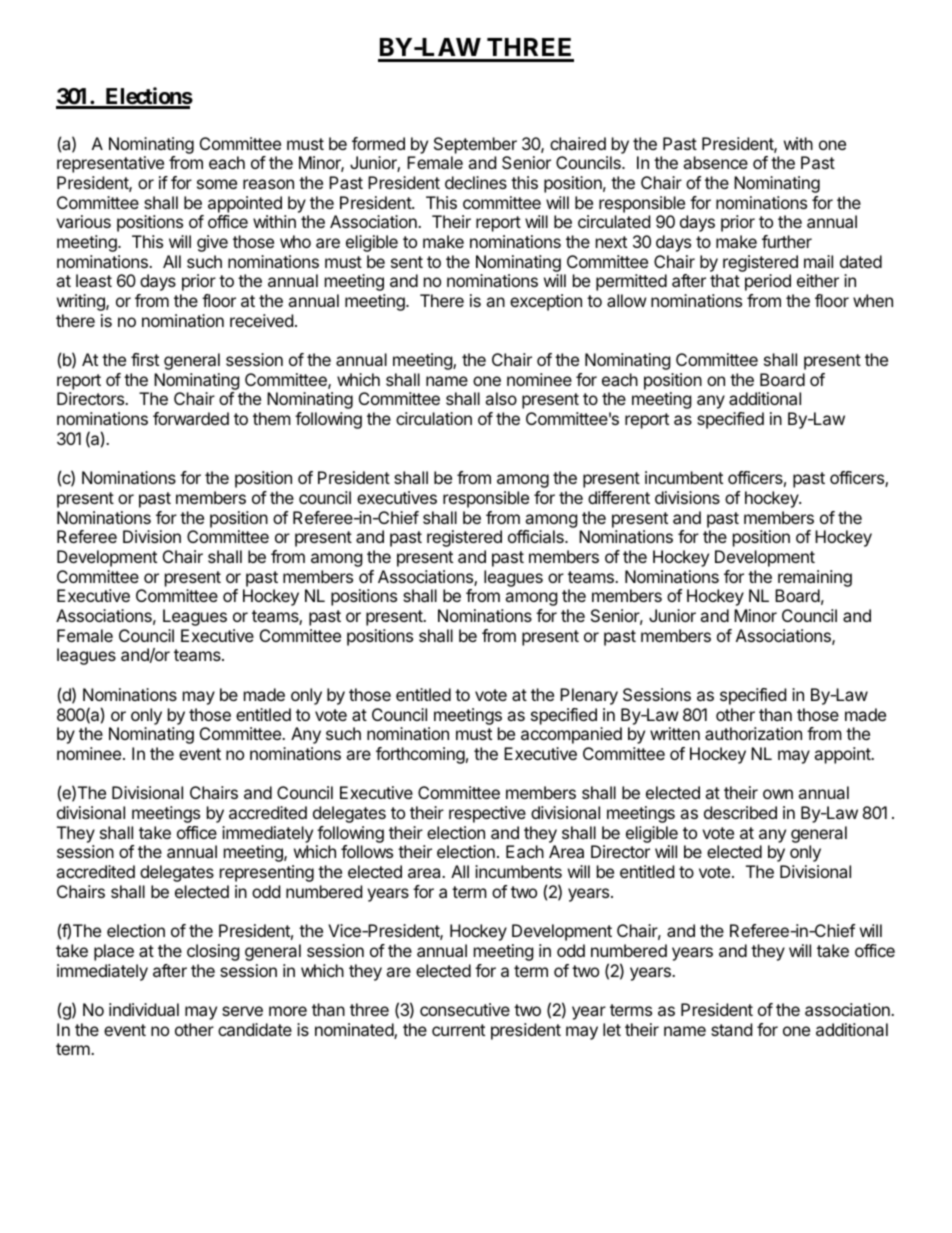 The height and width of the document is (1233, 952). What do you see at coordinates (191, 418) in the document?
I see `forwarded` at bounding box center [191, 418].
